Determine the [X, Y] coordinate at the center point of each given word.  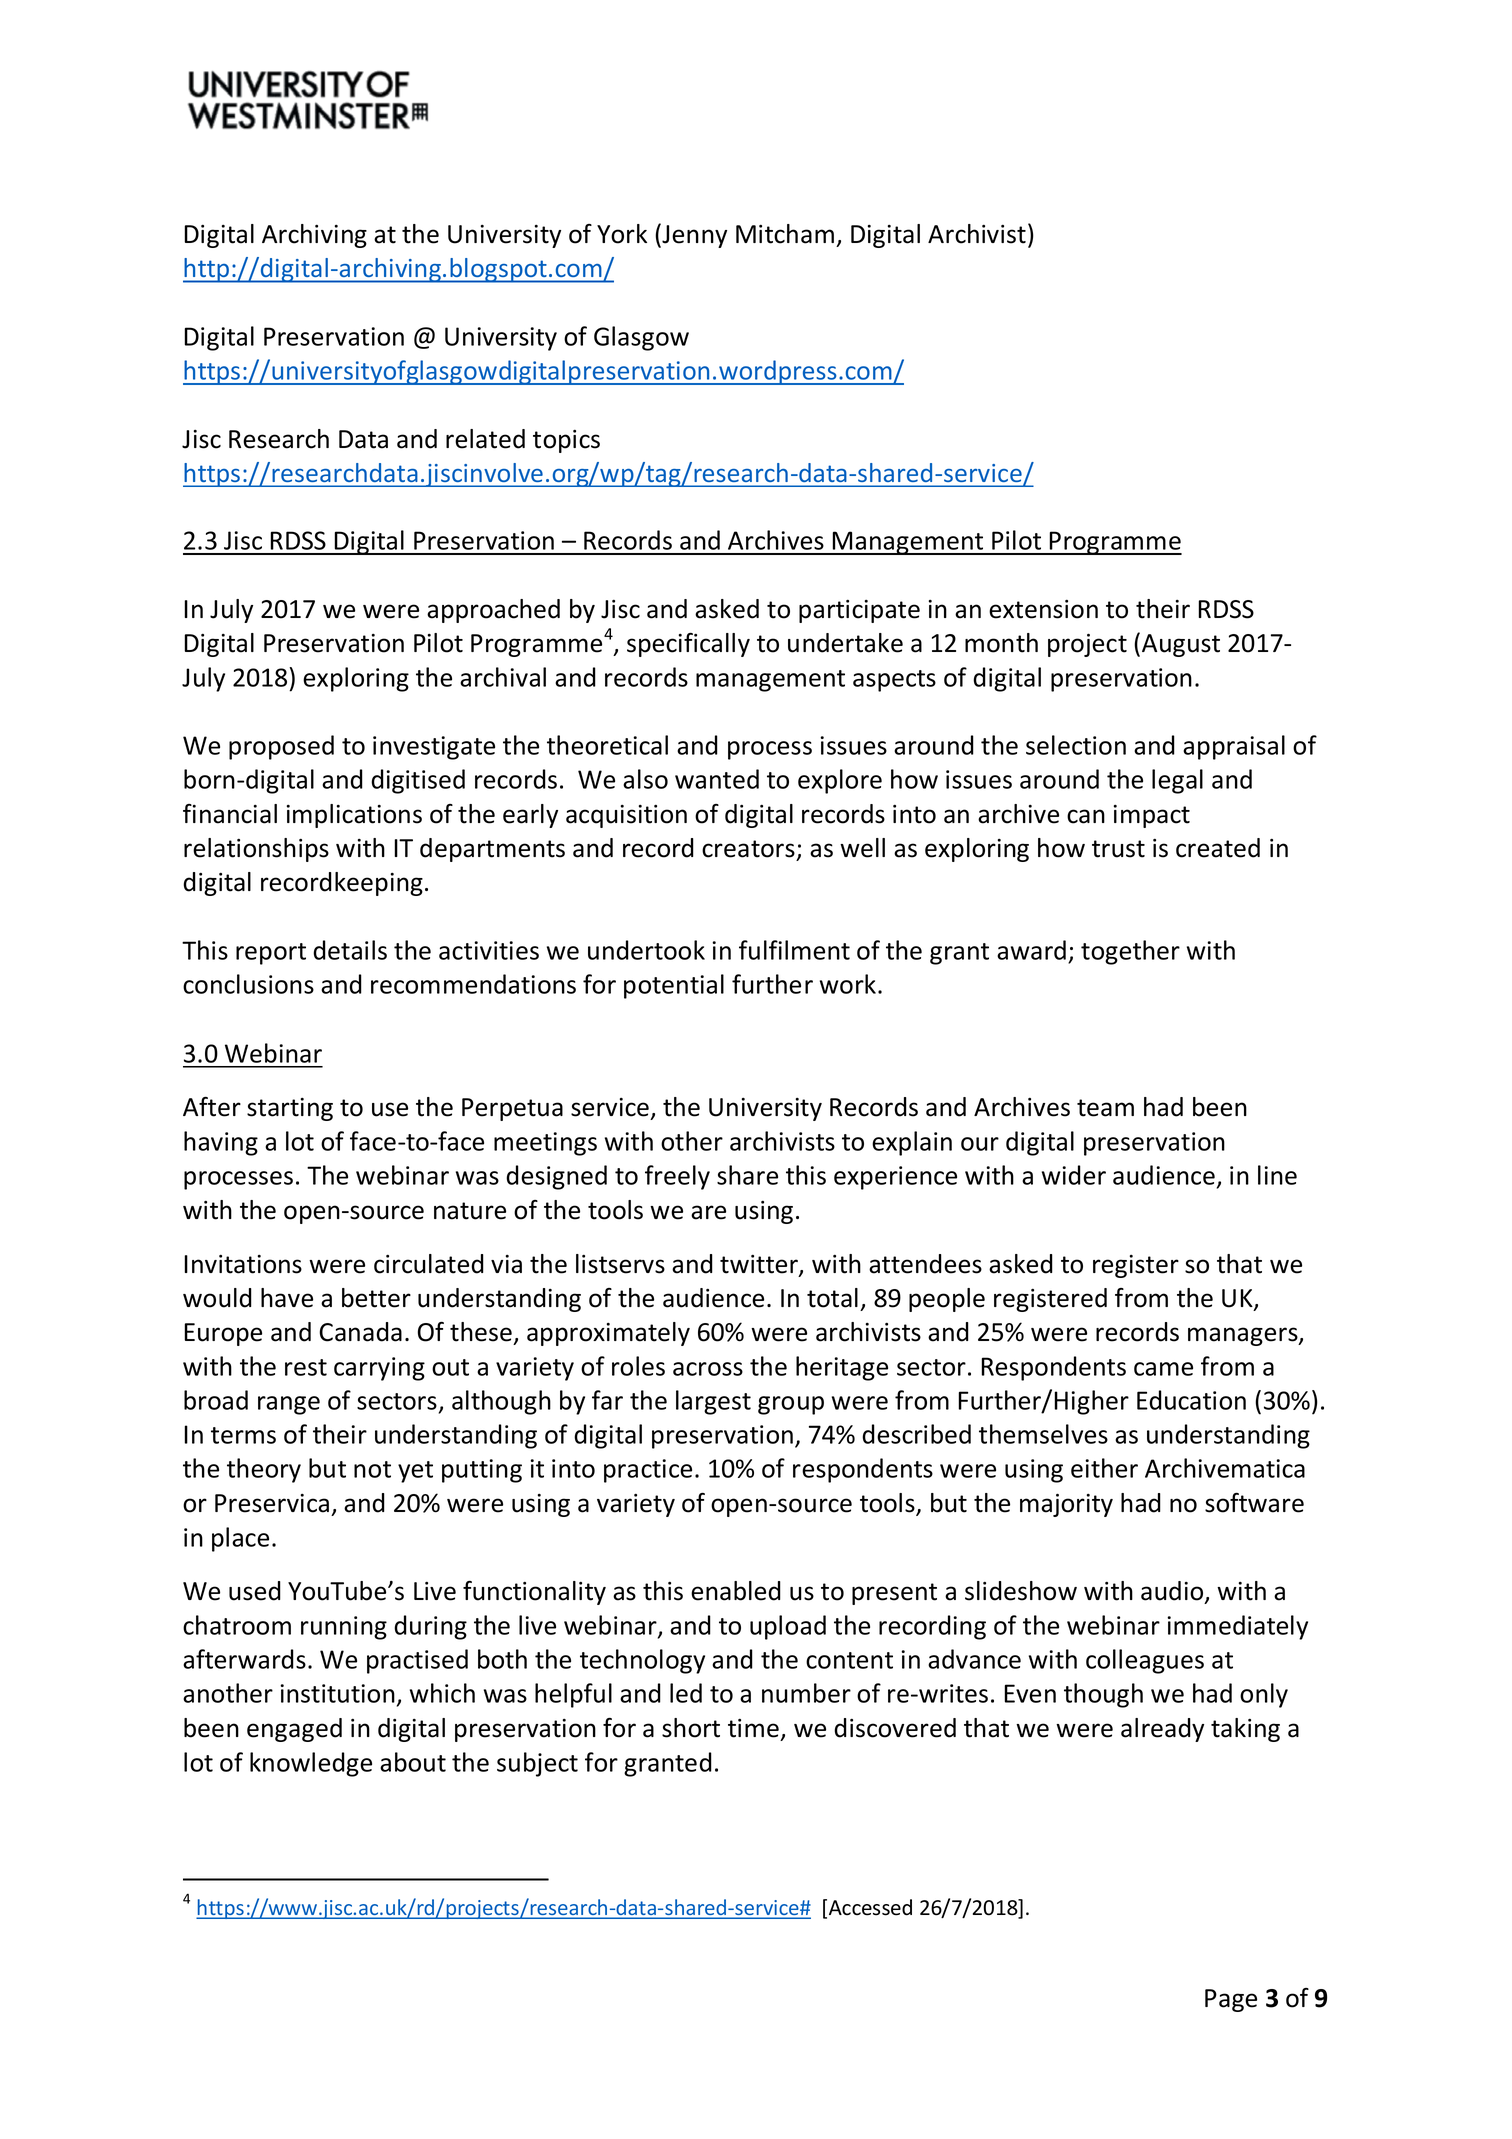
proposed [281, 747]
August [1181, 645]
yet [415, 1472]
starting [290, 1109]
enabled [736, 1591]
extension [1043, 609]
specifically [688, 645]
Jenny [693, 235]
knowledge [311, 1764]
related [485, 439]
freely [677, 1177]
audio [1173, 1592]
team [1105, 1108]
